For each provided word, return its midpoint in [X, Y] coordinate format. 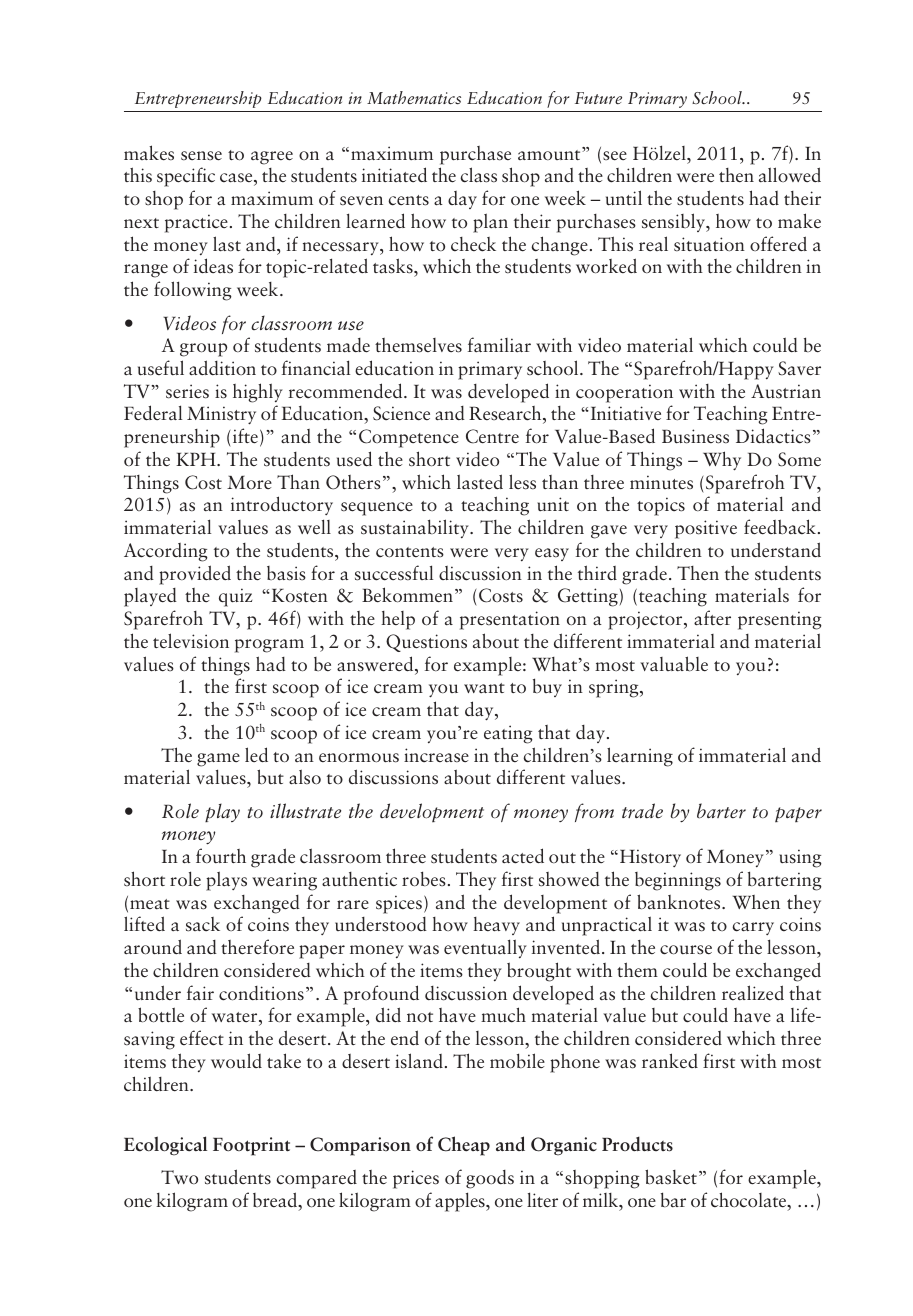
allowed [790, 174]
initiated [394, 175]
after [712, 618]
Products [637, 1144]
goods [490, 1179]
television [191, 641]
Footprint [251, 1146]
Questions [426, 643]
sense [201, 156]
